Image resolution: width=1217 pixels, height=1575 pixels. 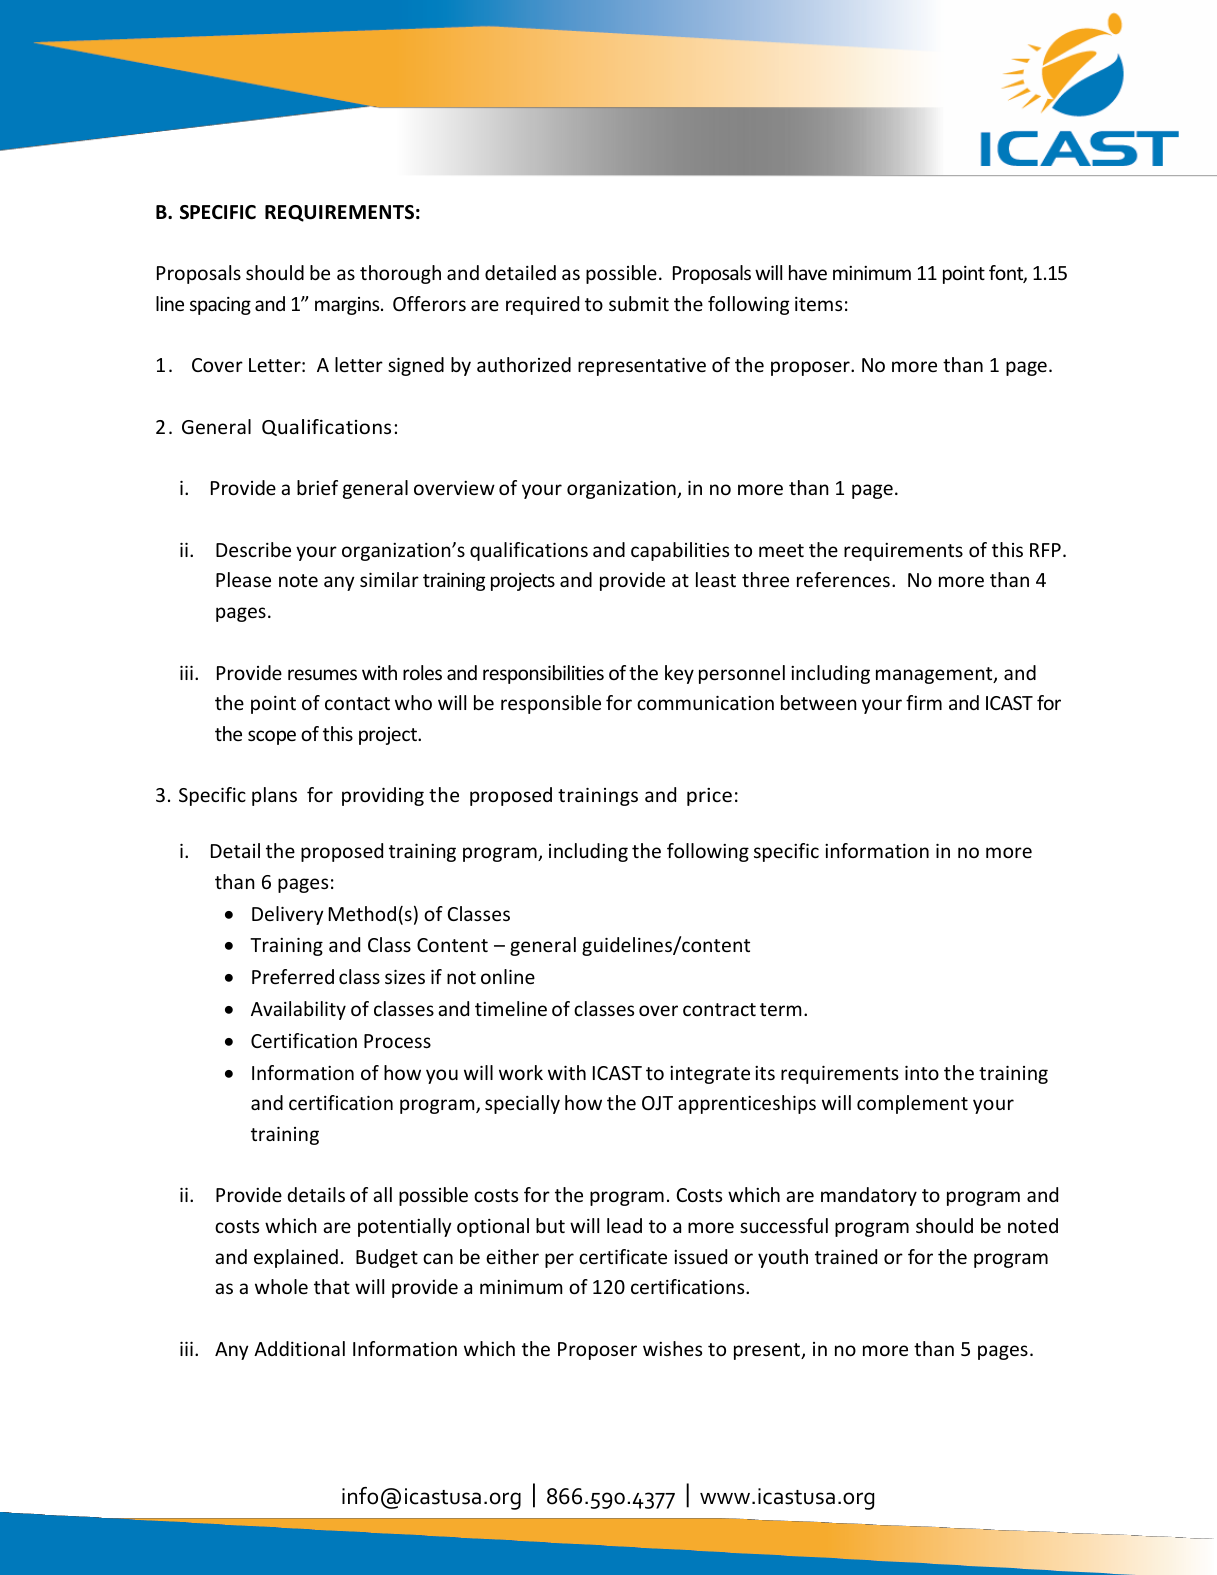 I want to click on firm, so click(x=924, y=702).
